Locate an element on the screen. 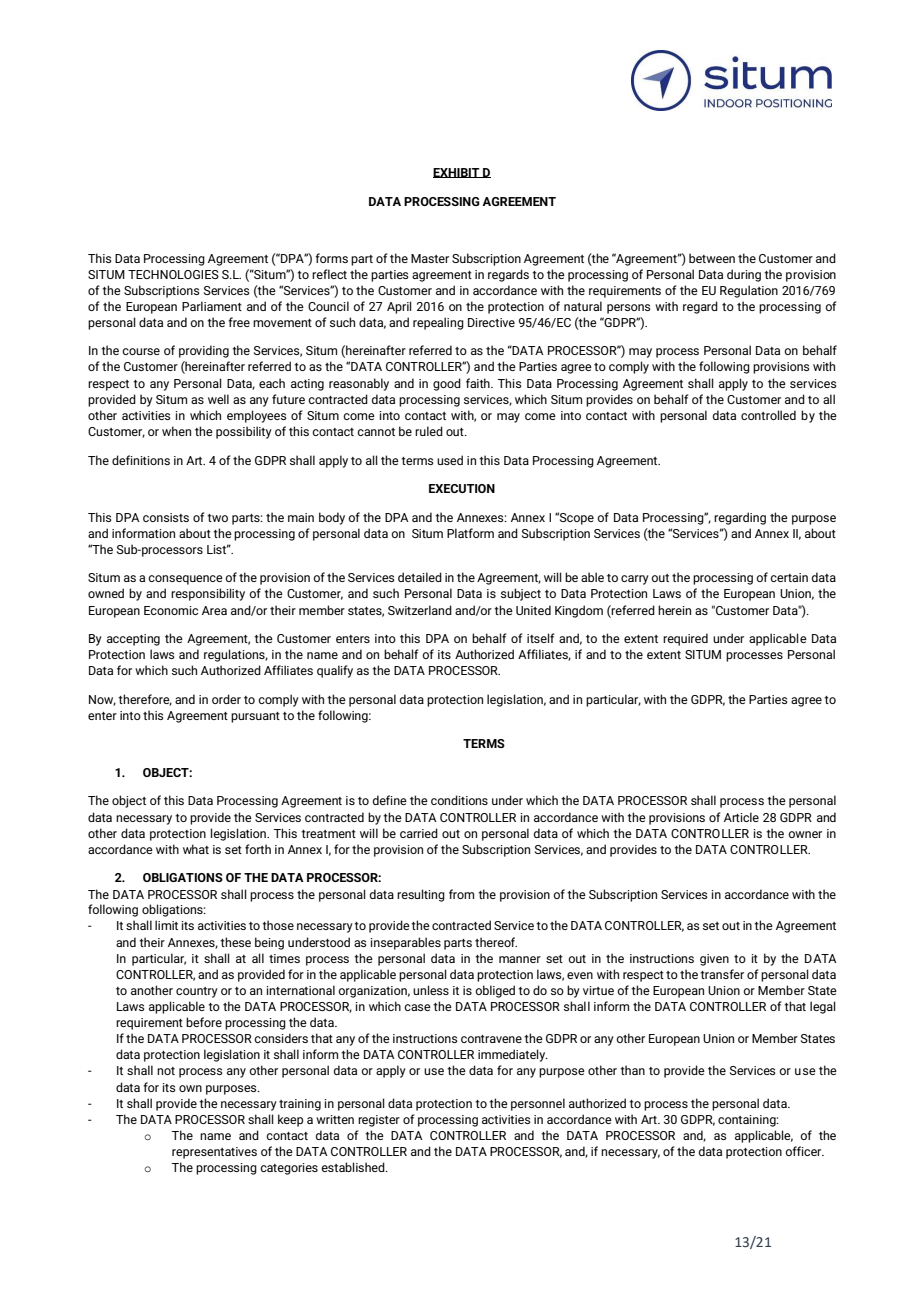  between is located at coordinates (712, 258).
